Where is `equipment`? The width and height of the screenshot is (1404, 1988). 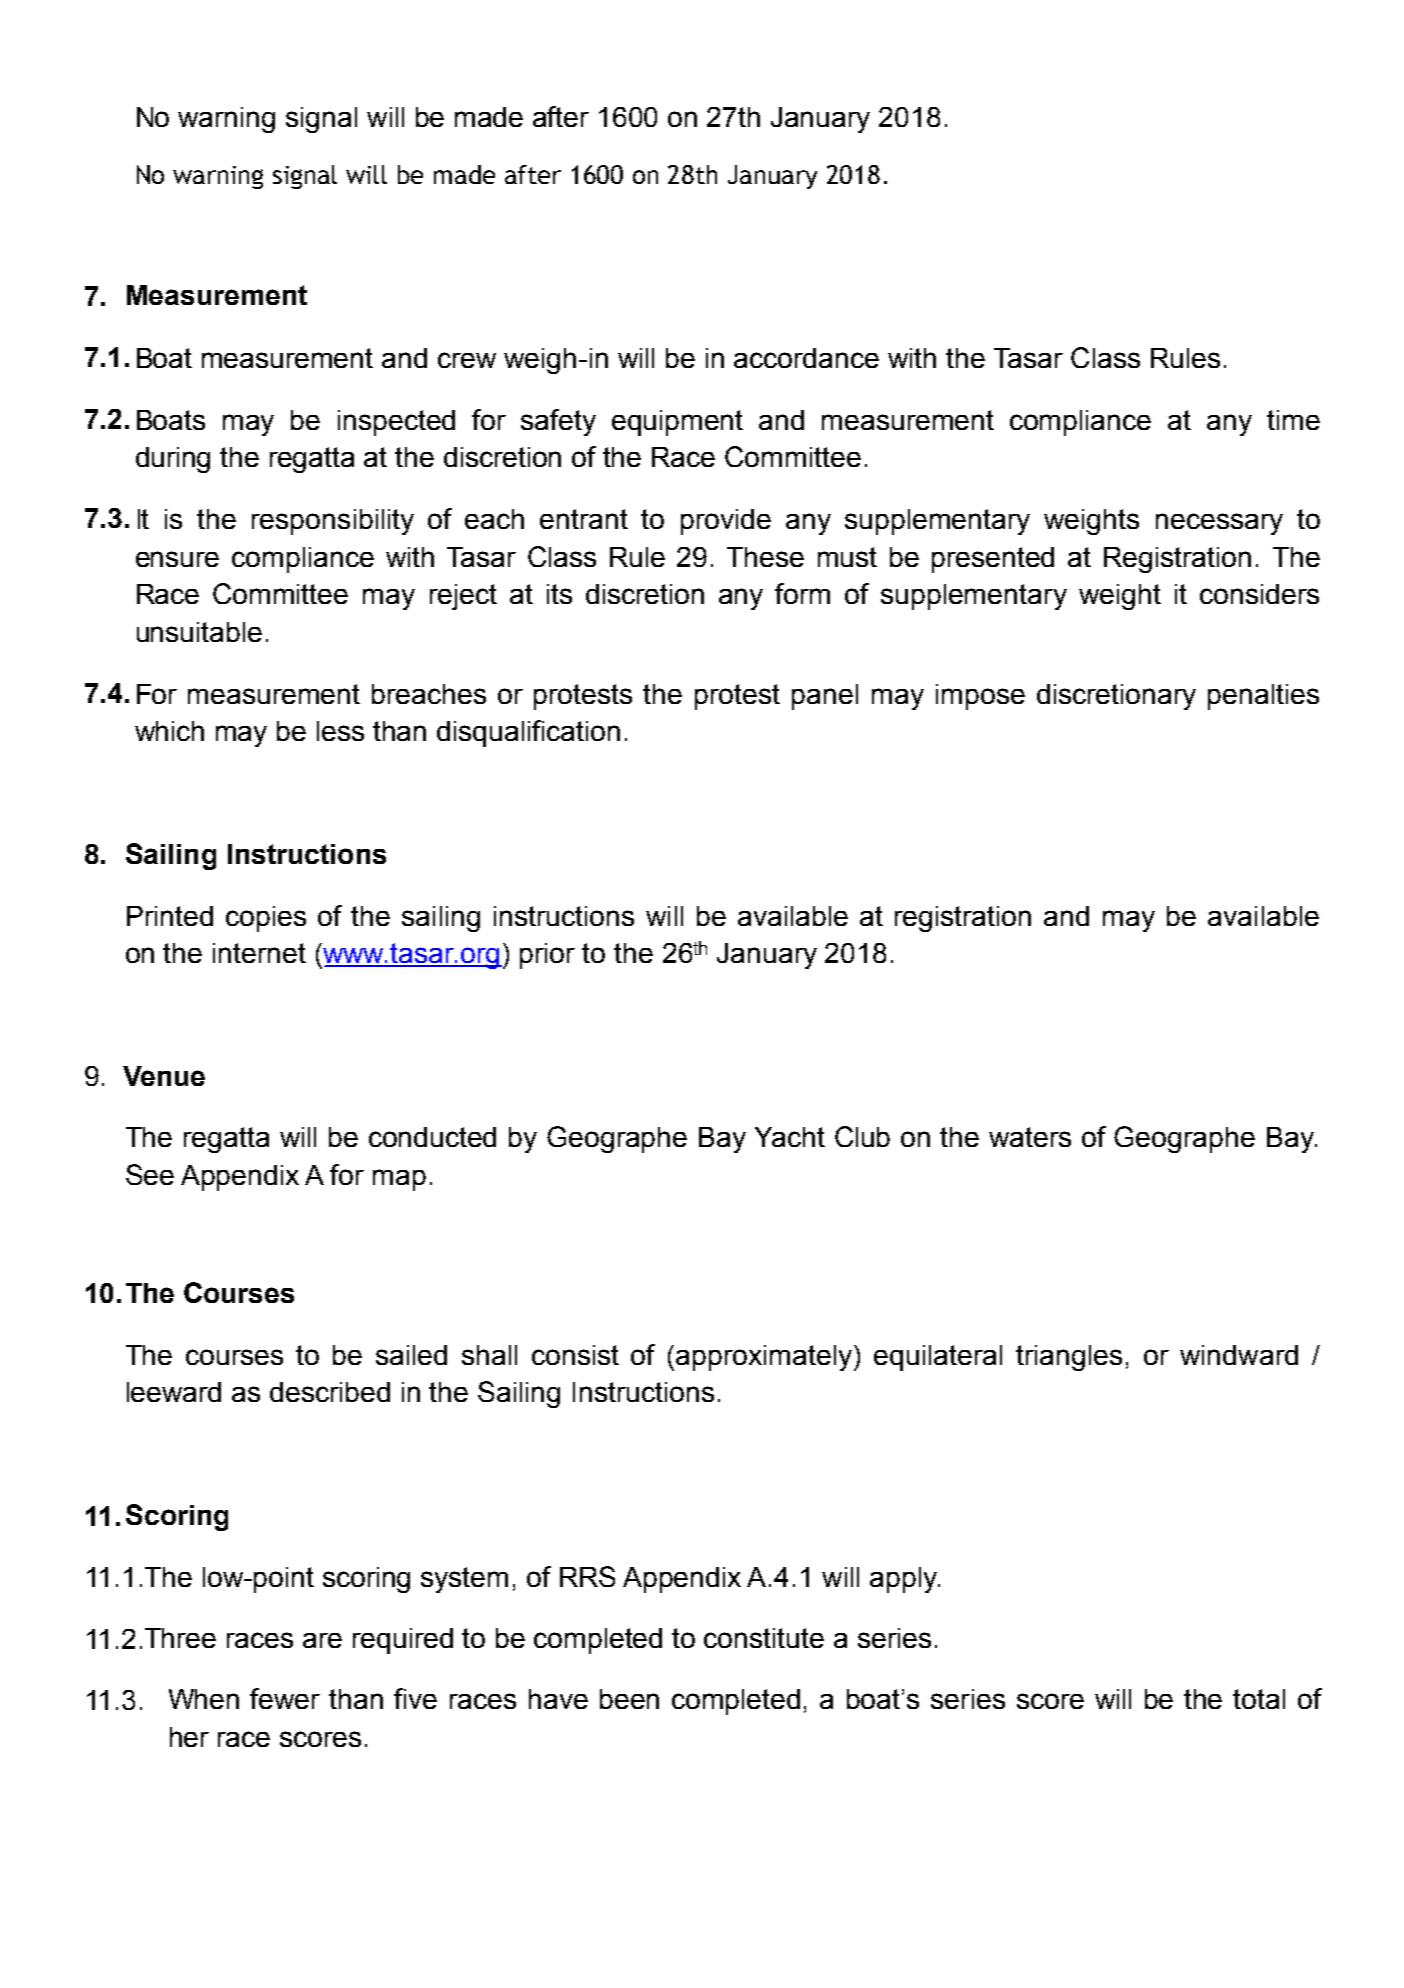
equipment is located at coordinates (677, 423).
